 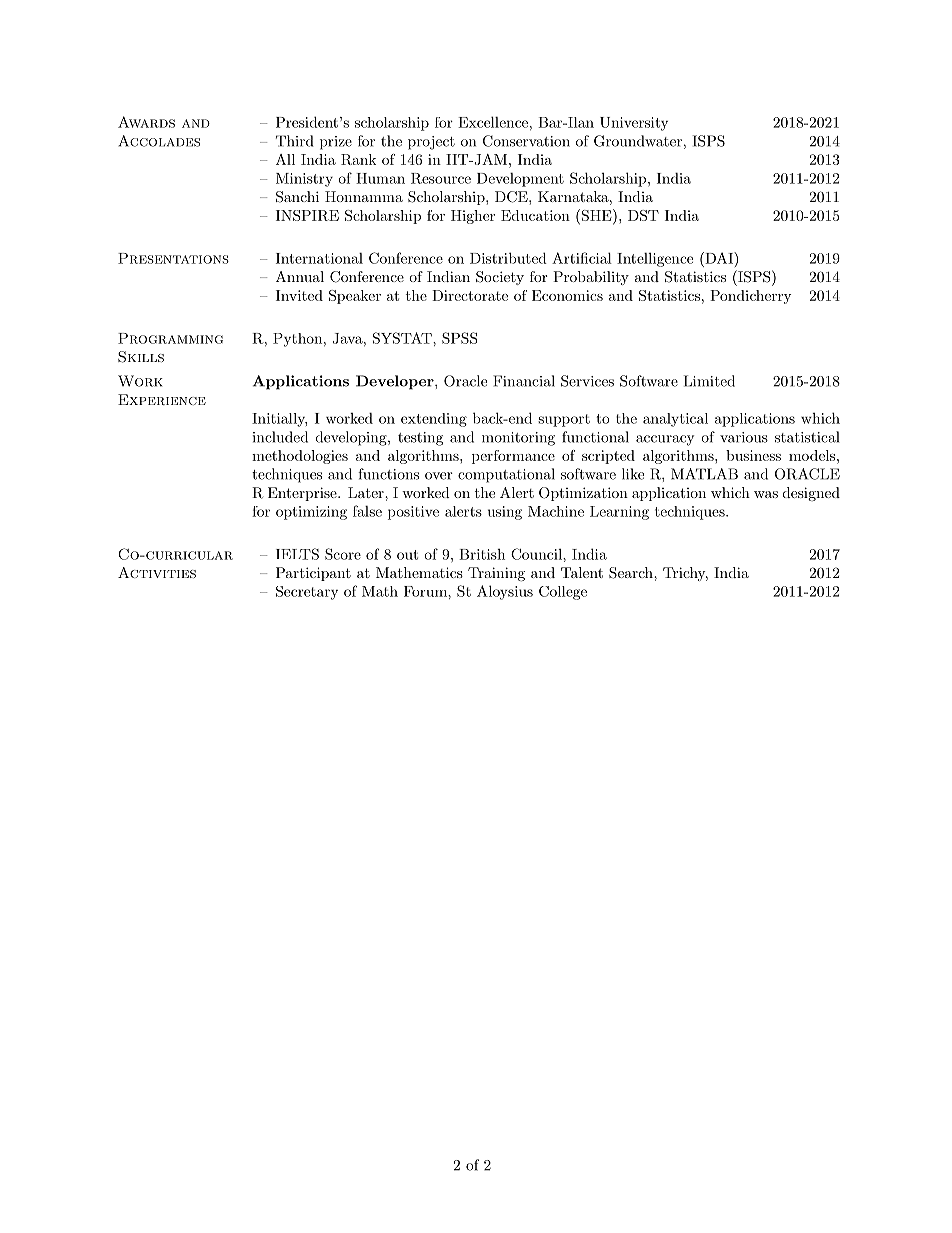 What do you see at coordinates (709, 381) in the screenshot?
I see `Limited` at bounding box center [709, 381].
